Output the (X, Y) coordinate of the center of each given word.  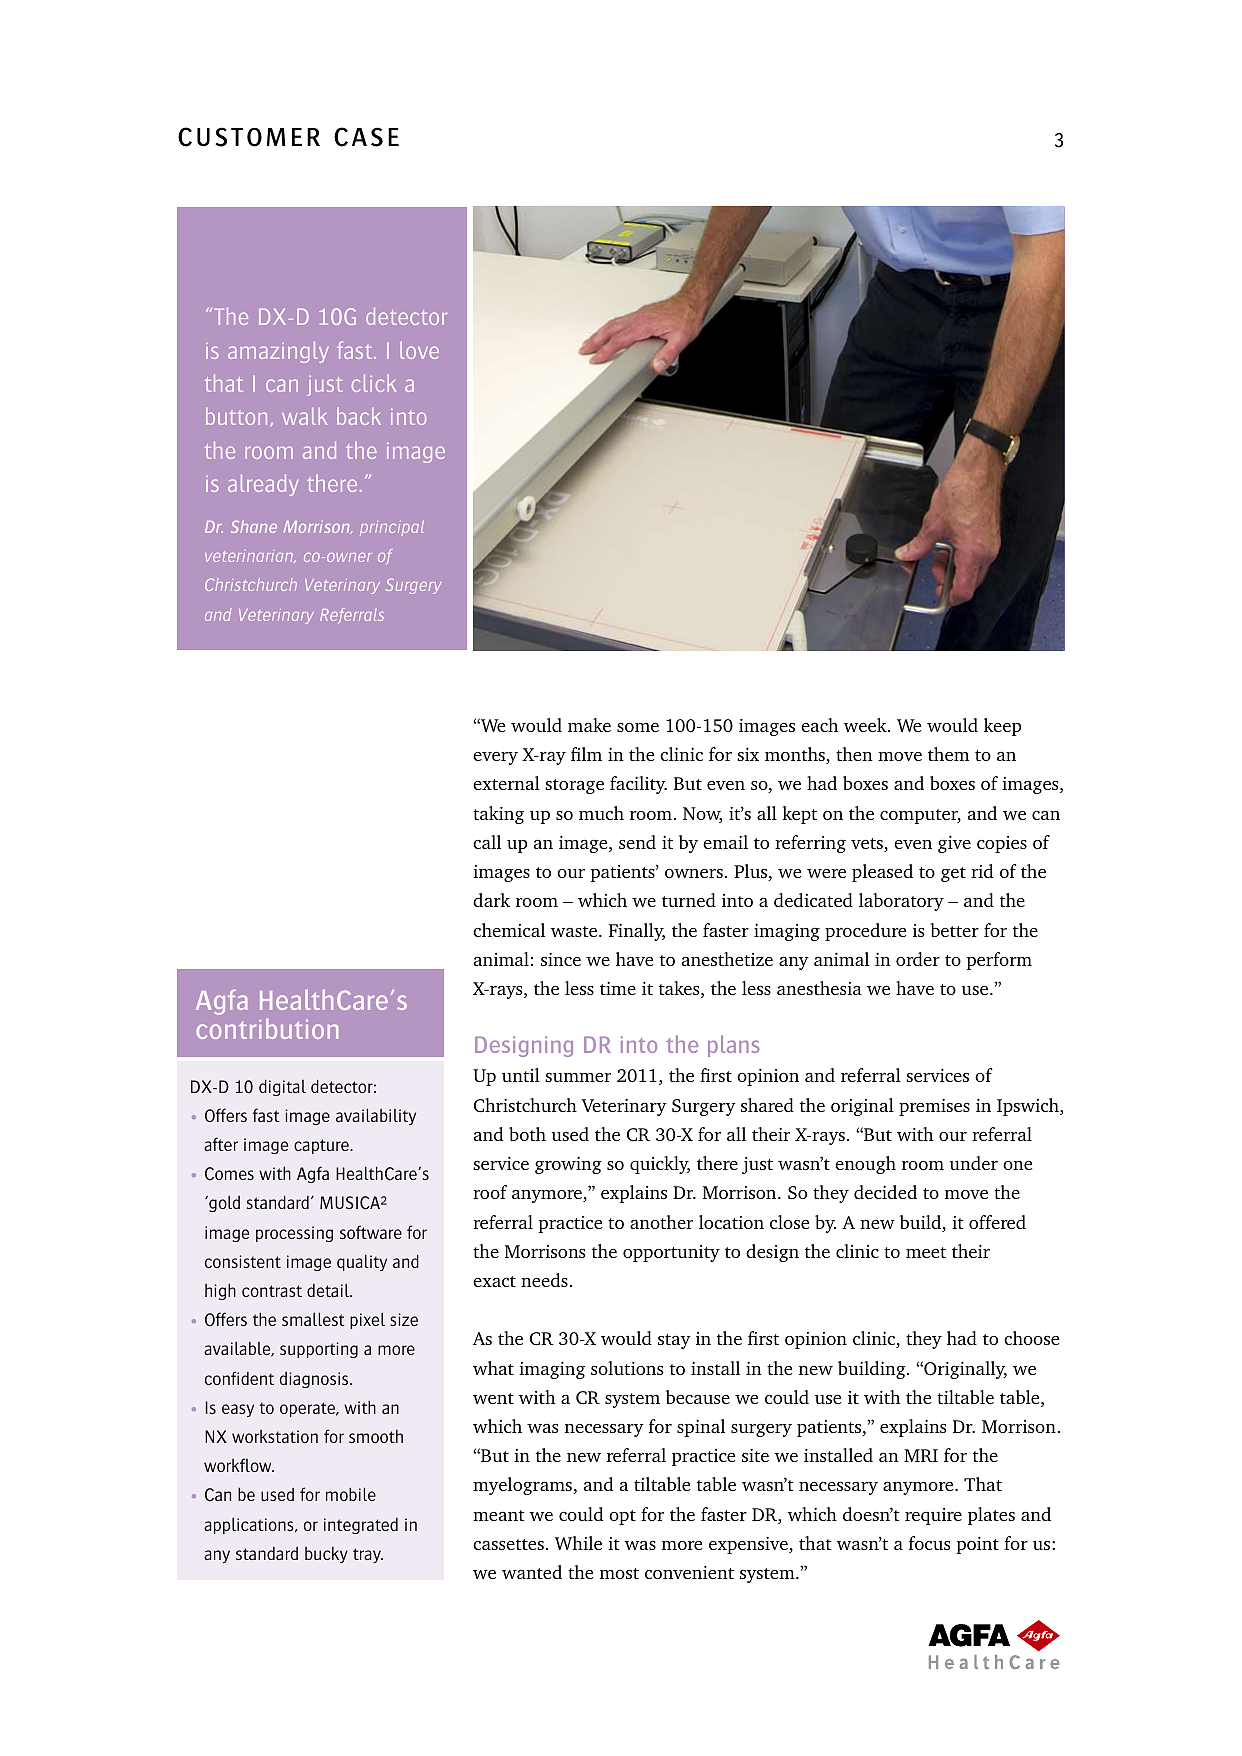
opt (622, 1517)
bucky (326, 1555)
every (495, 758)
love (419, 350)
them (948, 754)
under (974, 1163)
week (866, 725)
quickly (660, 1165)
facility (638, 785)
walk (305, 416)
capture (323, 1146)
